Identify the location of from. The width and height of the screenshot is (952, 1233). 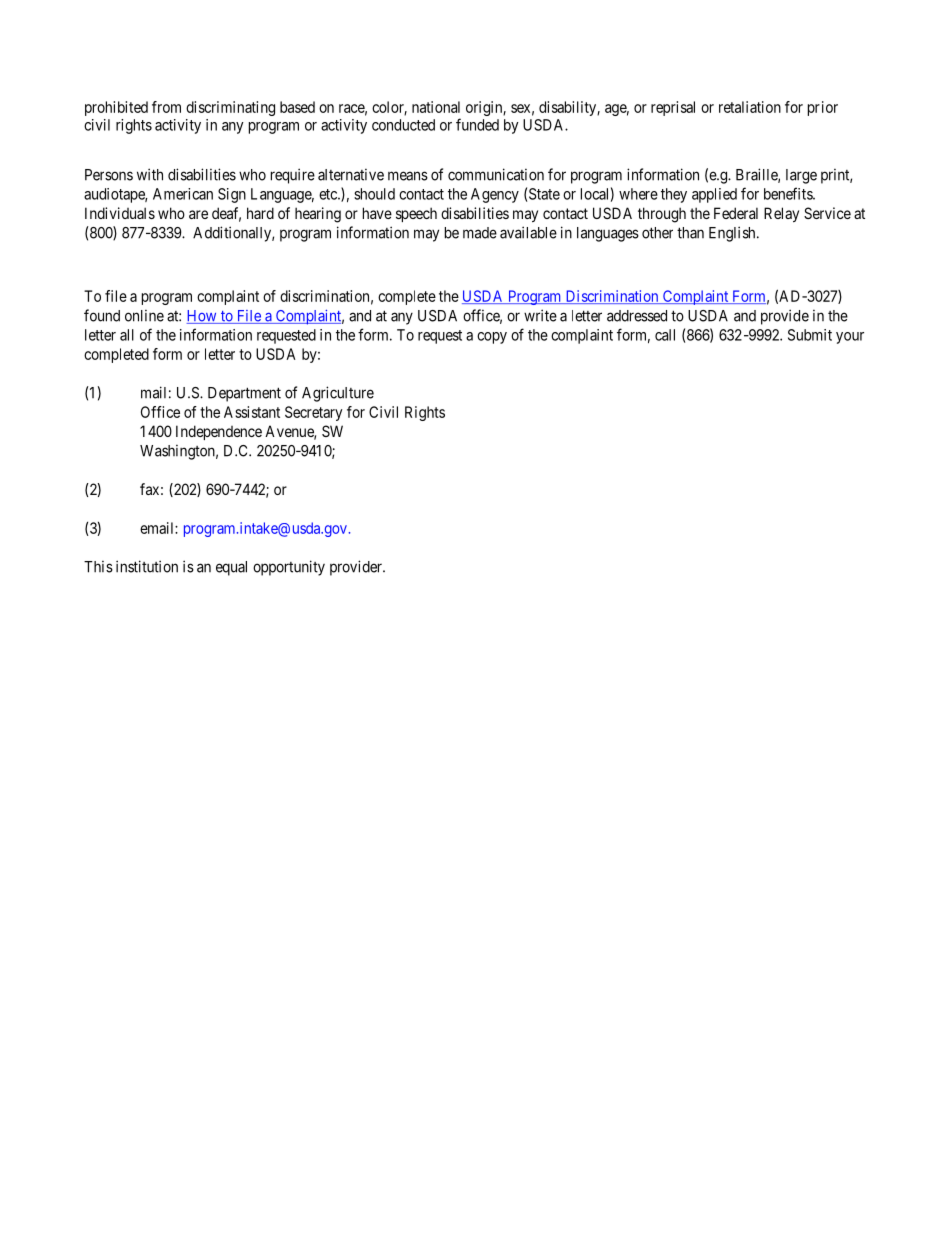
(166, 107).
